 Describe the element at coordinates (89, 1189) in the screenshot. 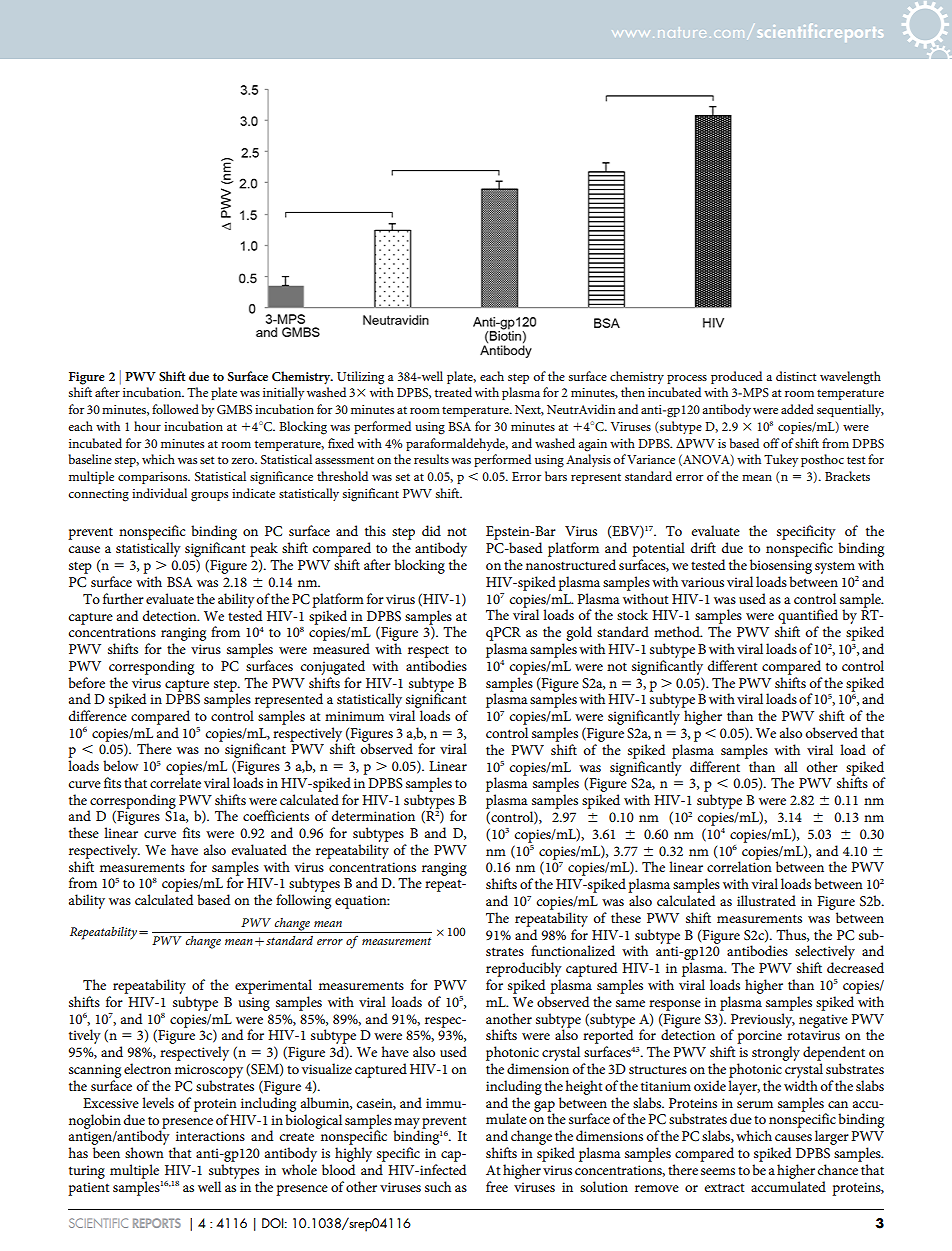

I see `patient` at that location.
